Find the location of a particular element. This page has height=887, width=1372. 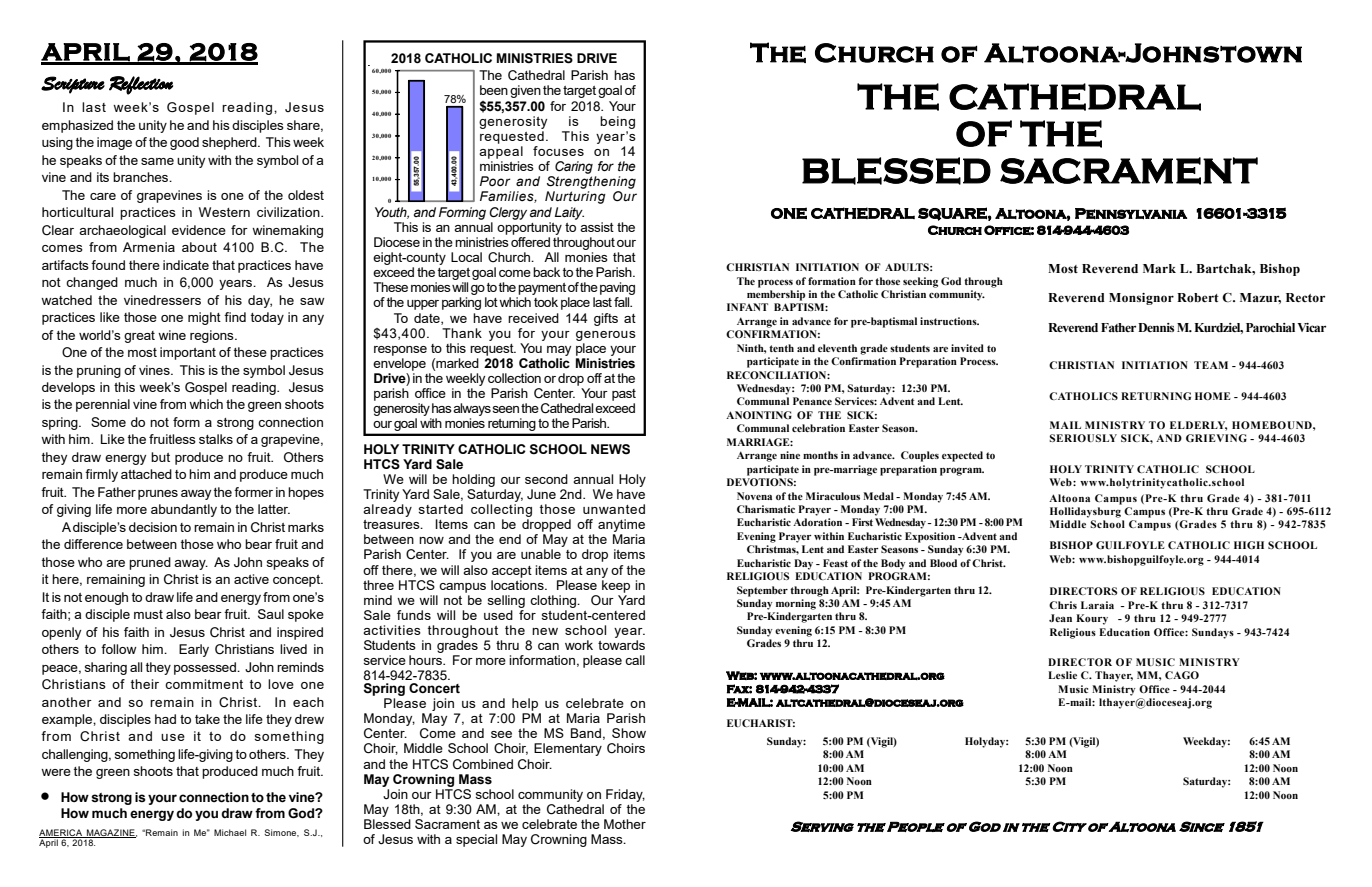

NEWS is located at coordinates (610, 449).
